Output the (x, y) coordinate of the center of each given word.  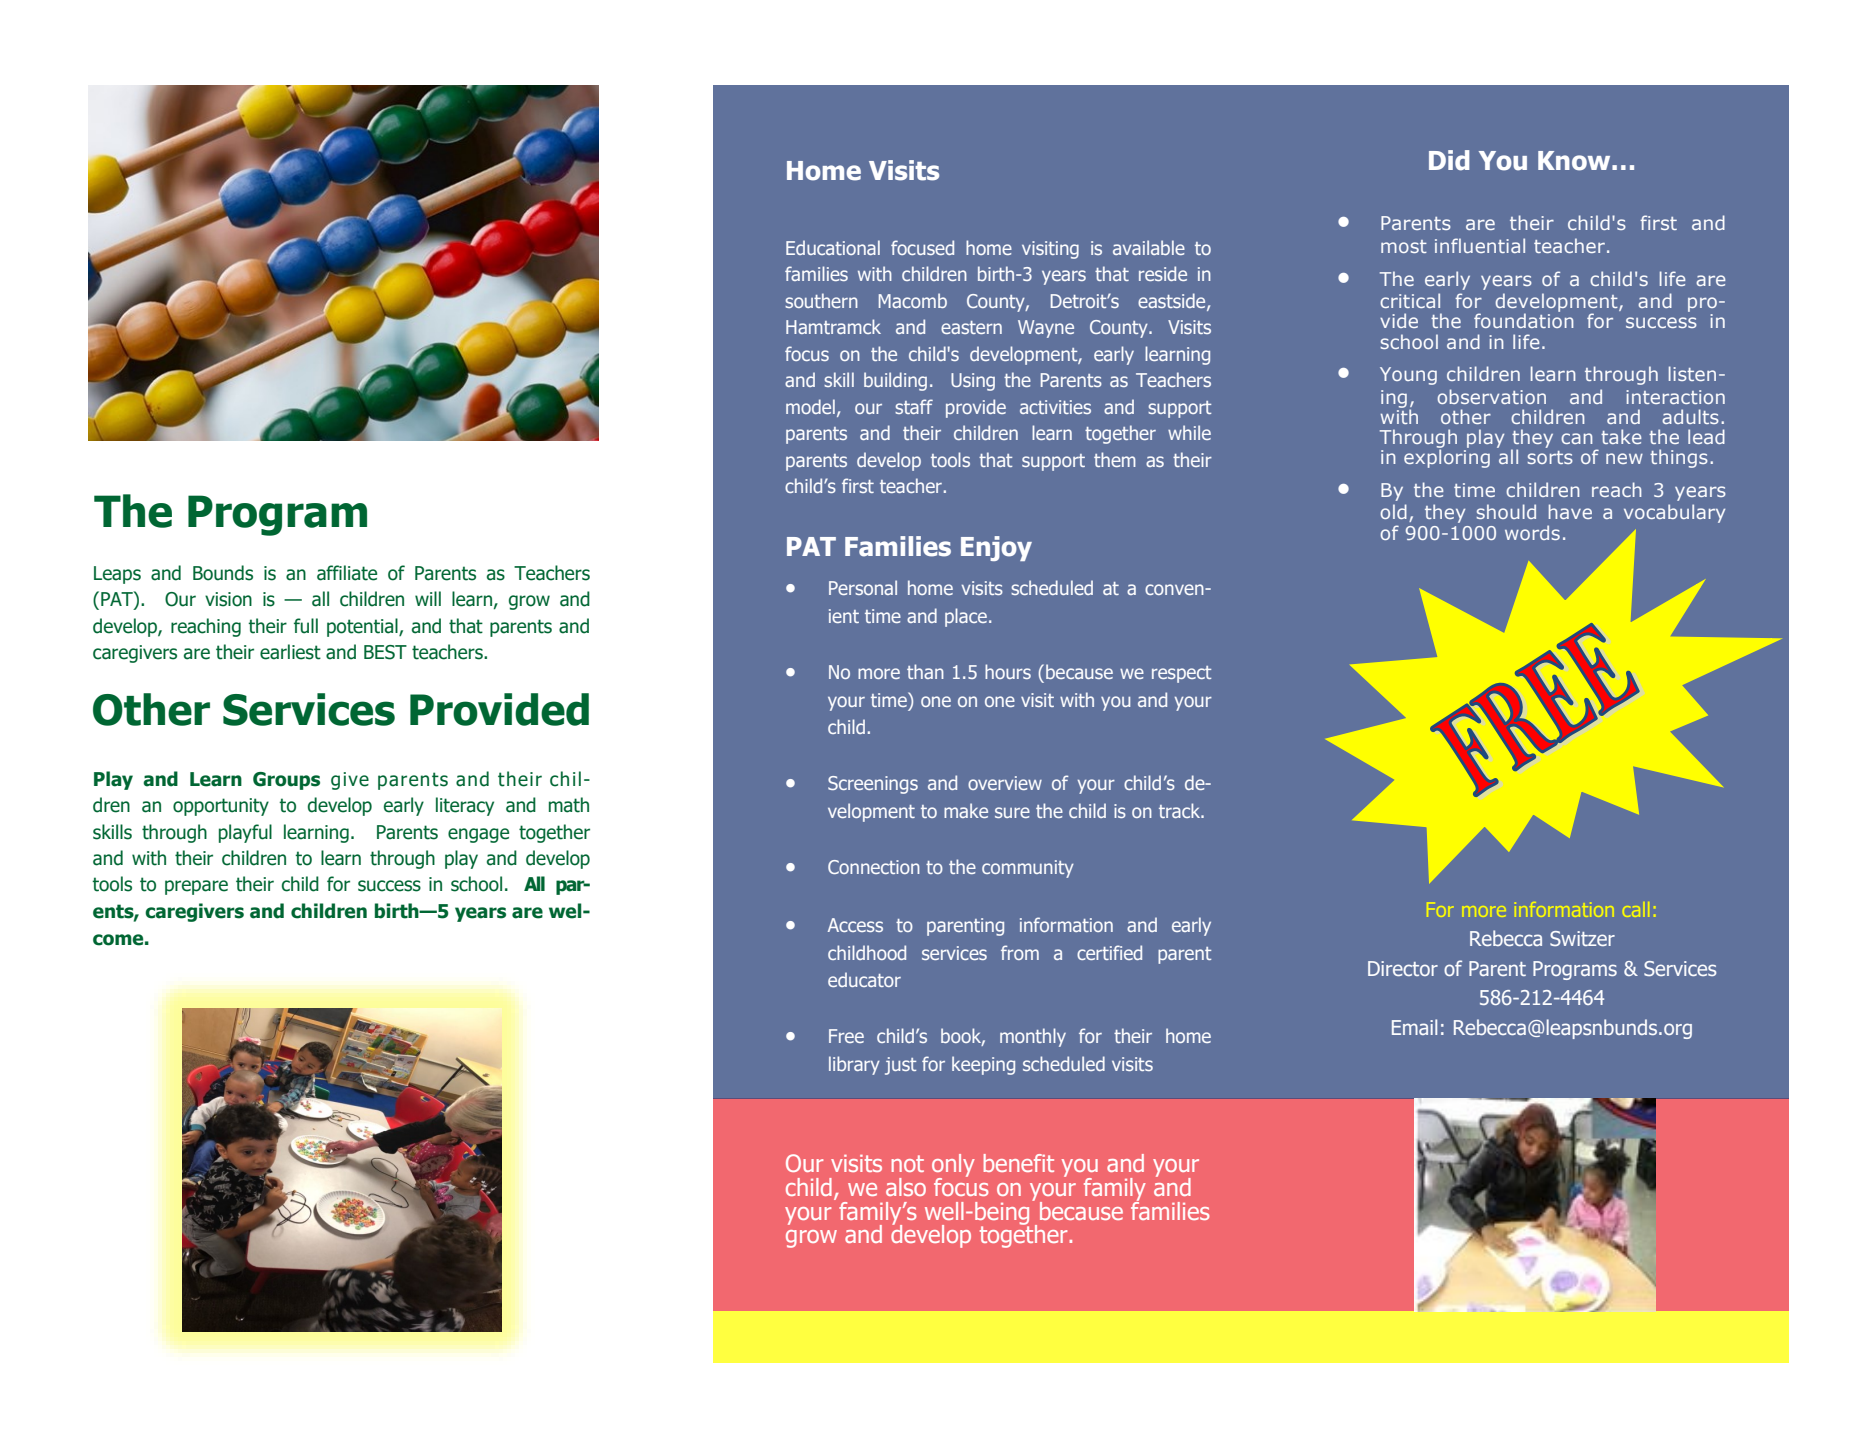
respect (1181, 674)
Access (855, 925)
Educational (833, 247)
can (1576, 438)
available (1149, 247)
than (925, 671)
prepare (196, 887)
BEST (385, 652)
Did (1449, 160)
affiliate (347, 573)
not (908, 1163)
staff (914, 406)
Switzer (1582, 938)
